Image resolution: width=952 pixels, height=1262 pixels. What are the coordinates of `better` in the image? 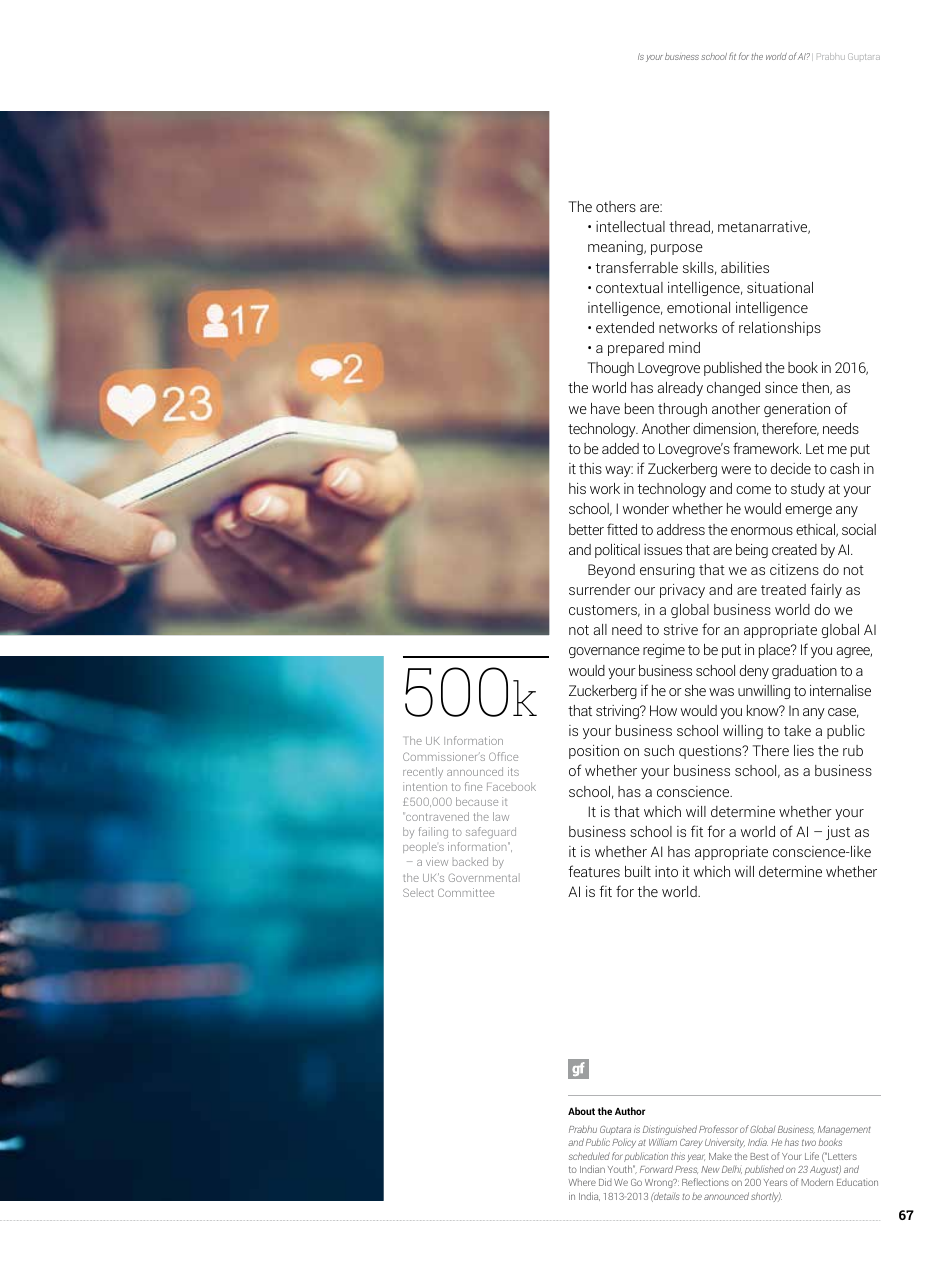 It's located at (586, 529).
